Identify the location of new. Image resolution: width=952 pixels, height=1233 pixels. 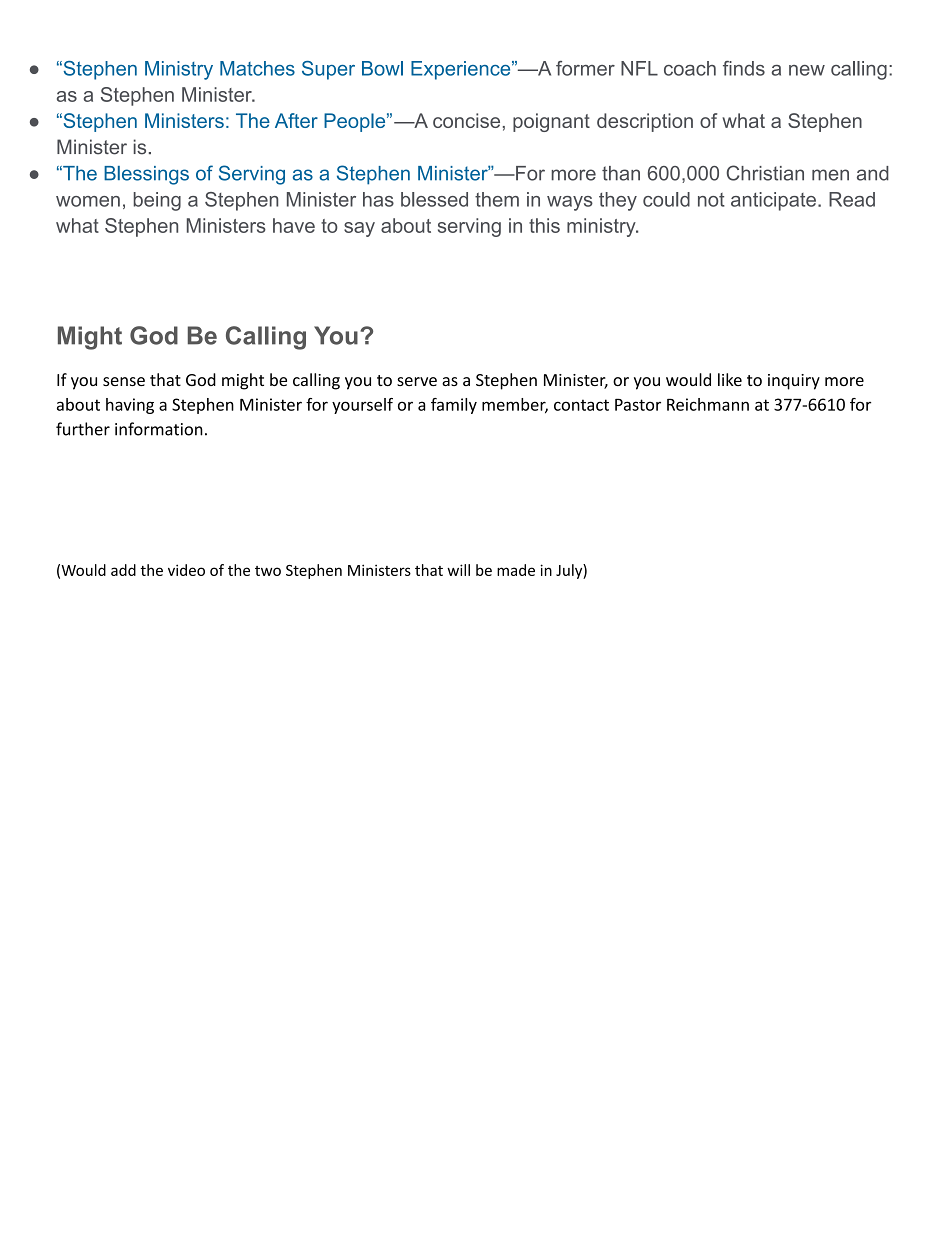
(807, 70).
